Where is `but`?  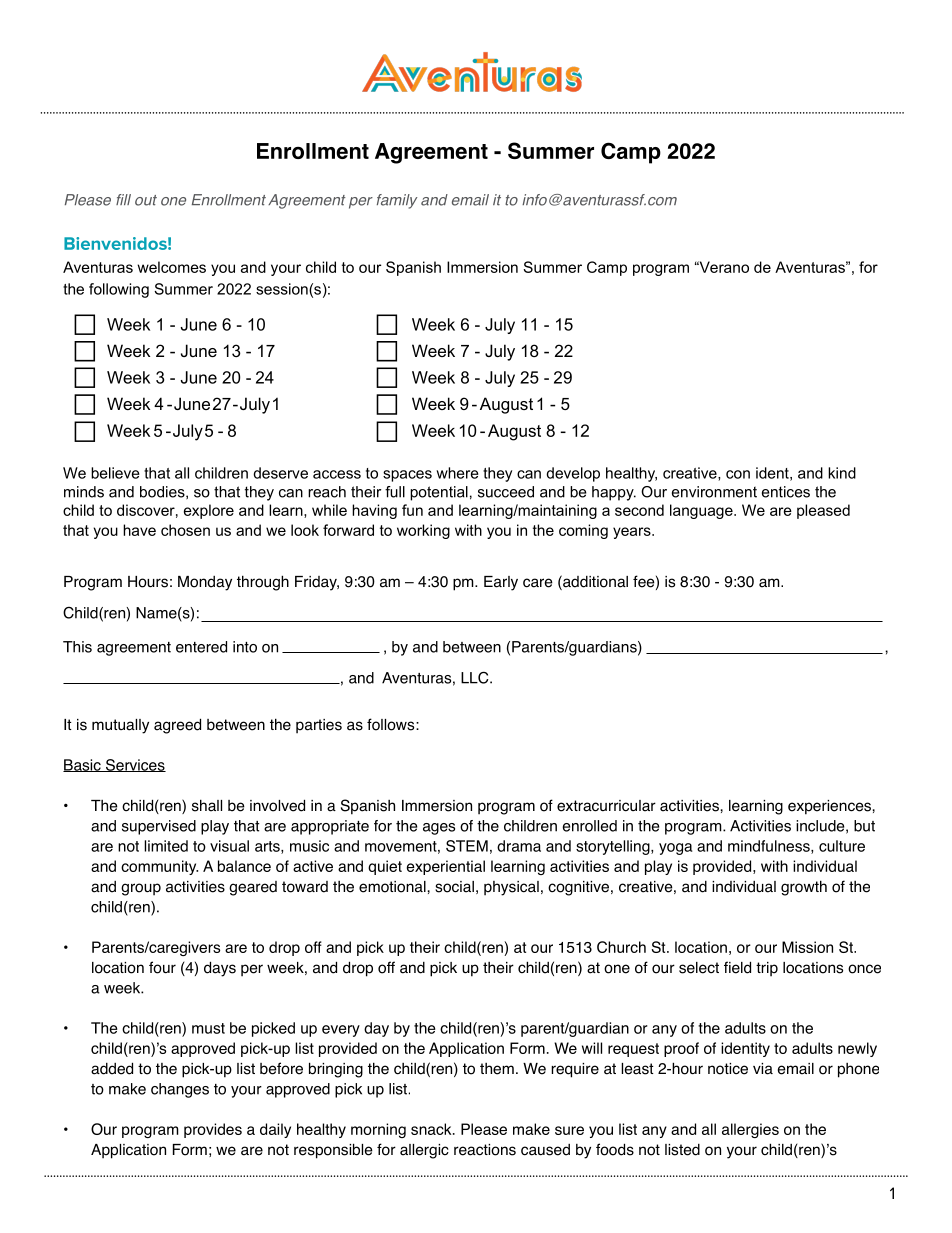 but is located at coordinates (864, 826).
